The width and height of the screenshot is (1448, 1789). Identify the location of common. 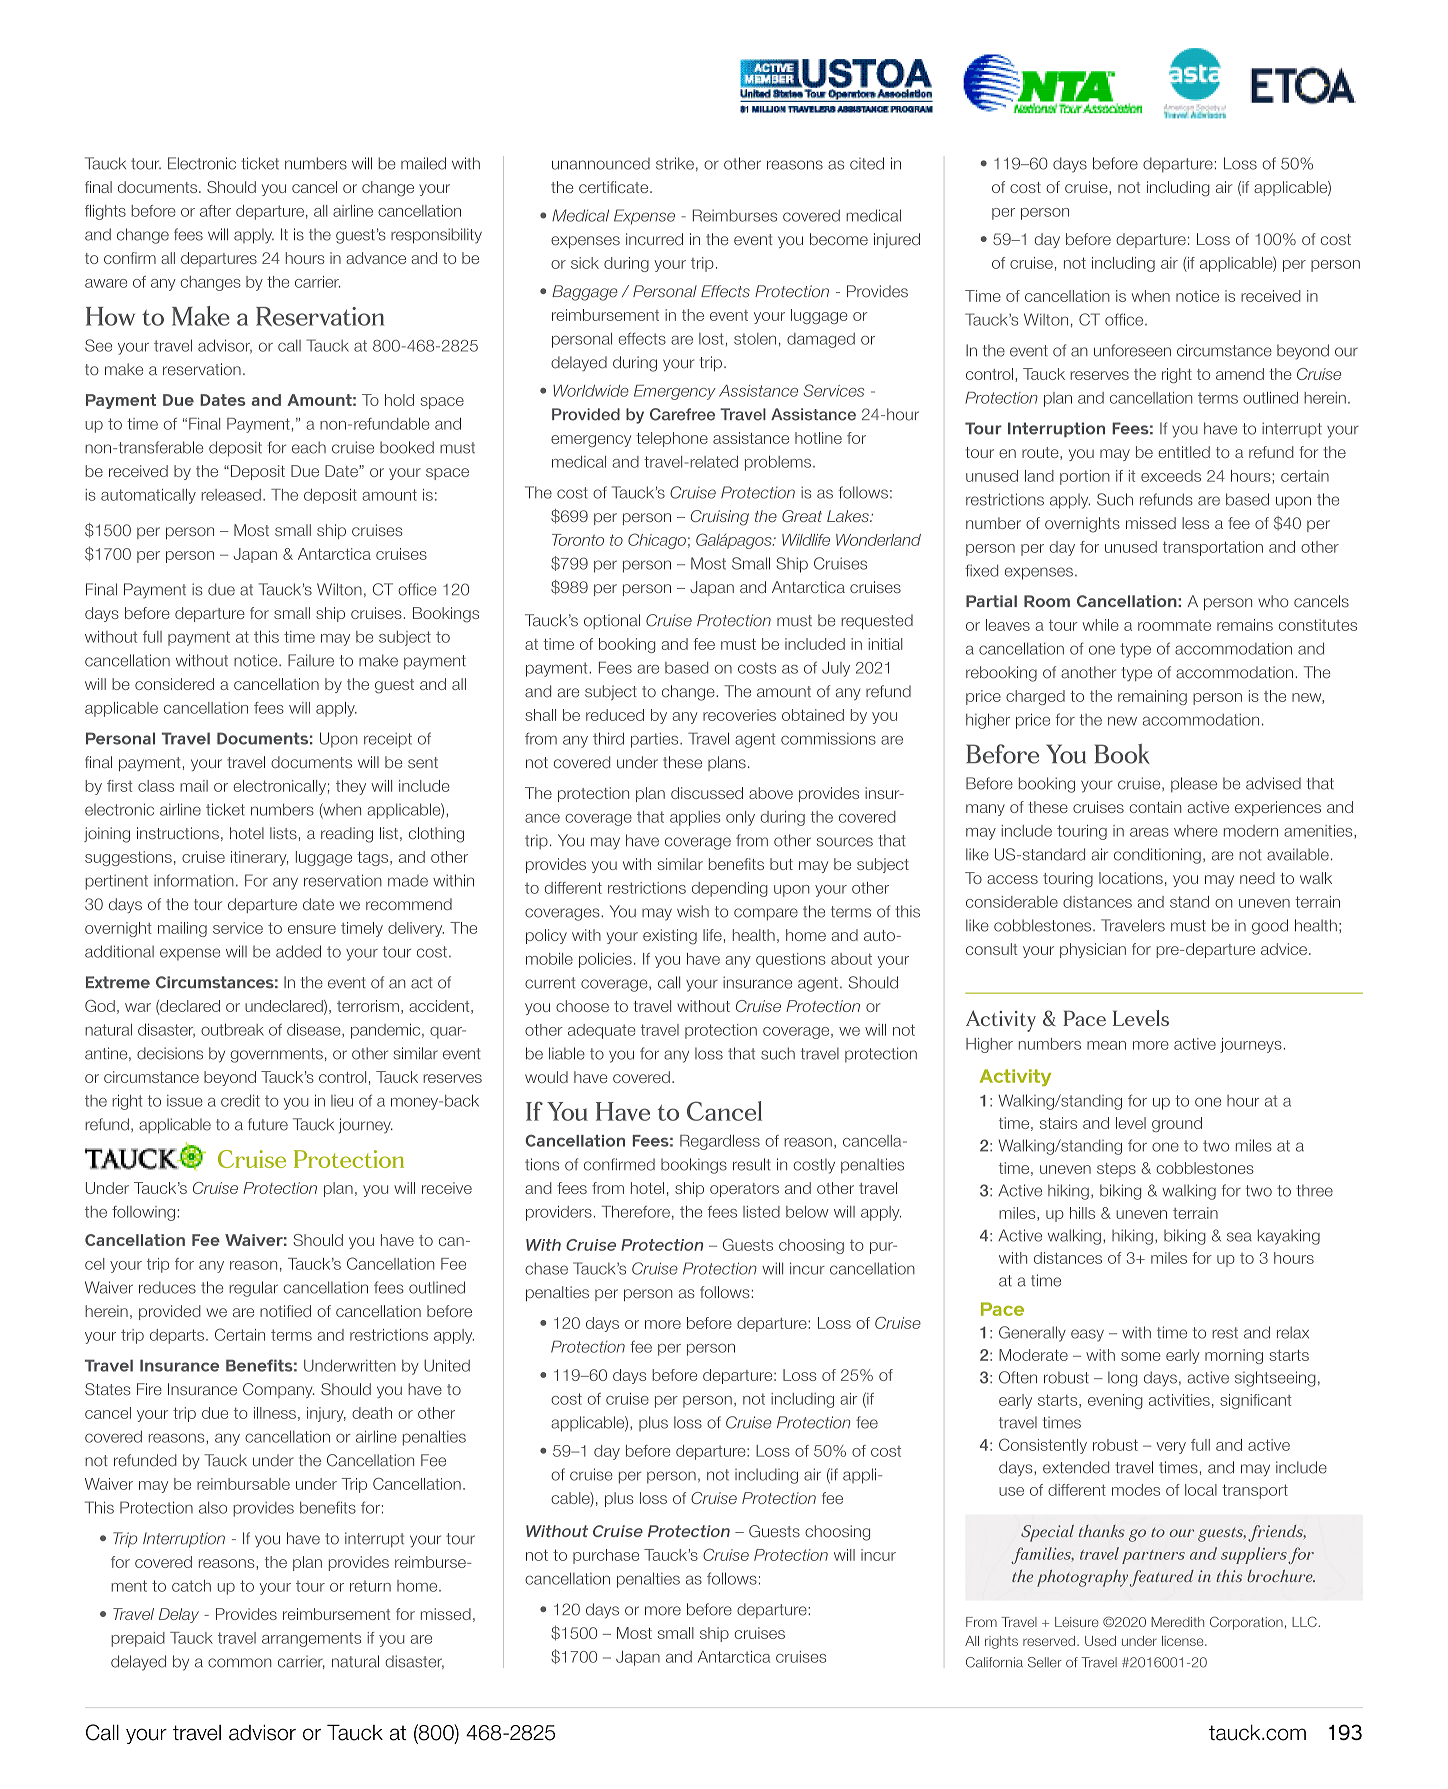
(240, 1663).
